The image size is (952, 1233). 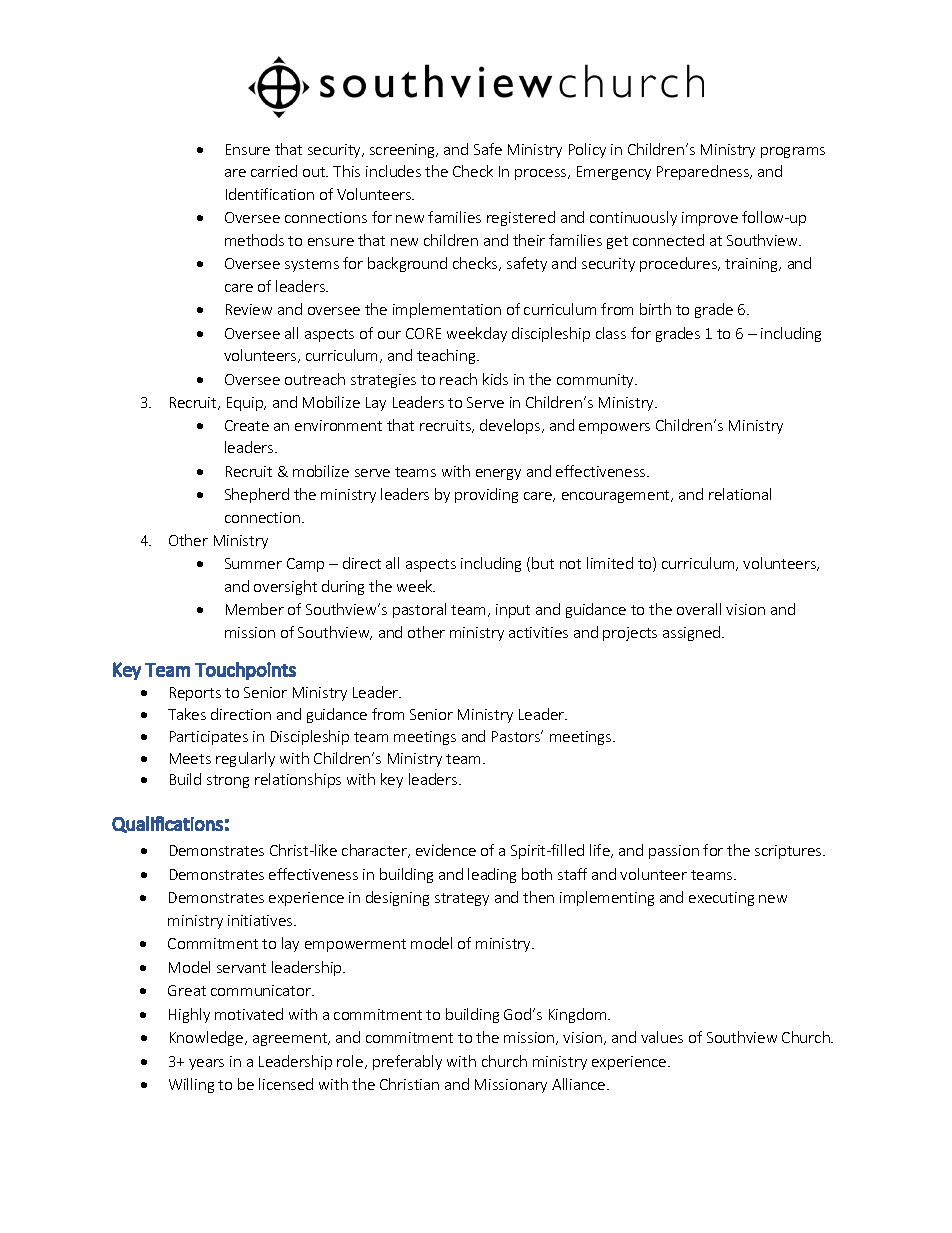 I want to click on Preparedness, so click(x=704, y=172).
